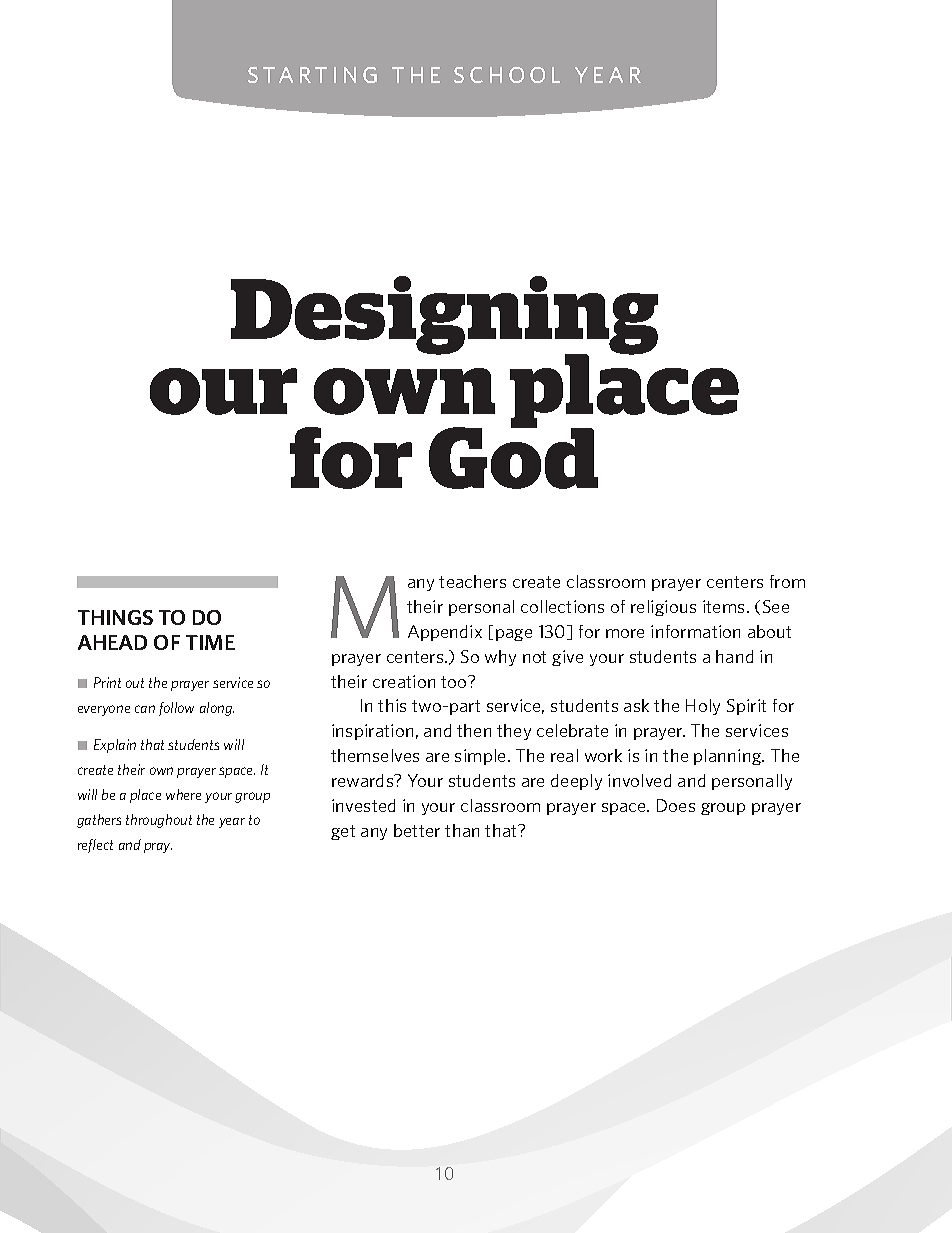 This screenshot has width=952, height=1233. What do you see at coordinates (472, 581) in the screenshot?
I see `teachers` at bounding box center [472, 581].
